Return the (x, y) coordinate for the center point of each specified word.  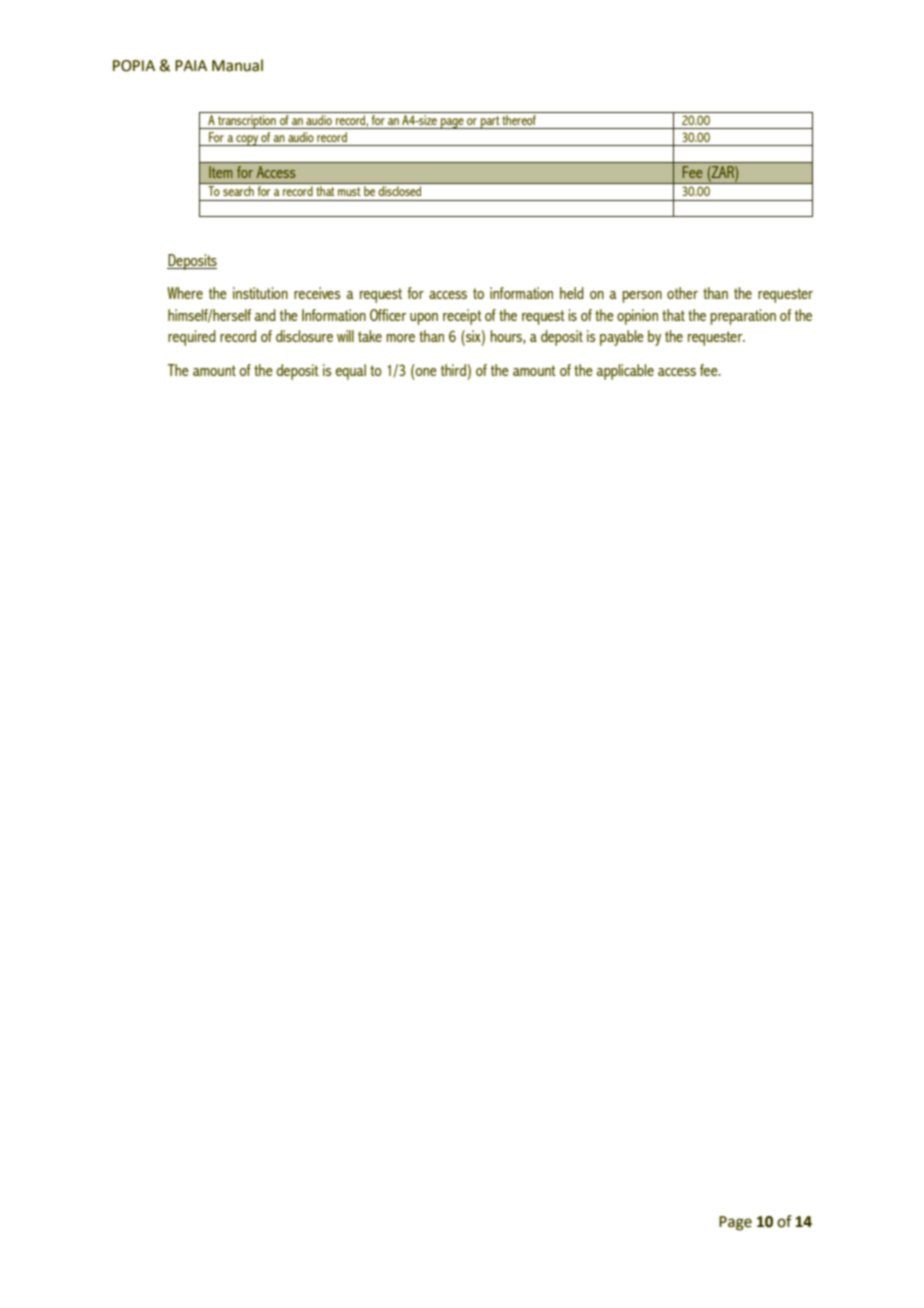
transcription (247, 122)
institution (260, 293)
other (682, 293)
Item (221, 172)
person (642, 297)
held (572, 293)
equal (351, 372)
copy (247, 140)
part (490, 122)
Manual (237, 65)
